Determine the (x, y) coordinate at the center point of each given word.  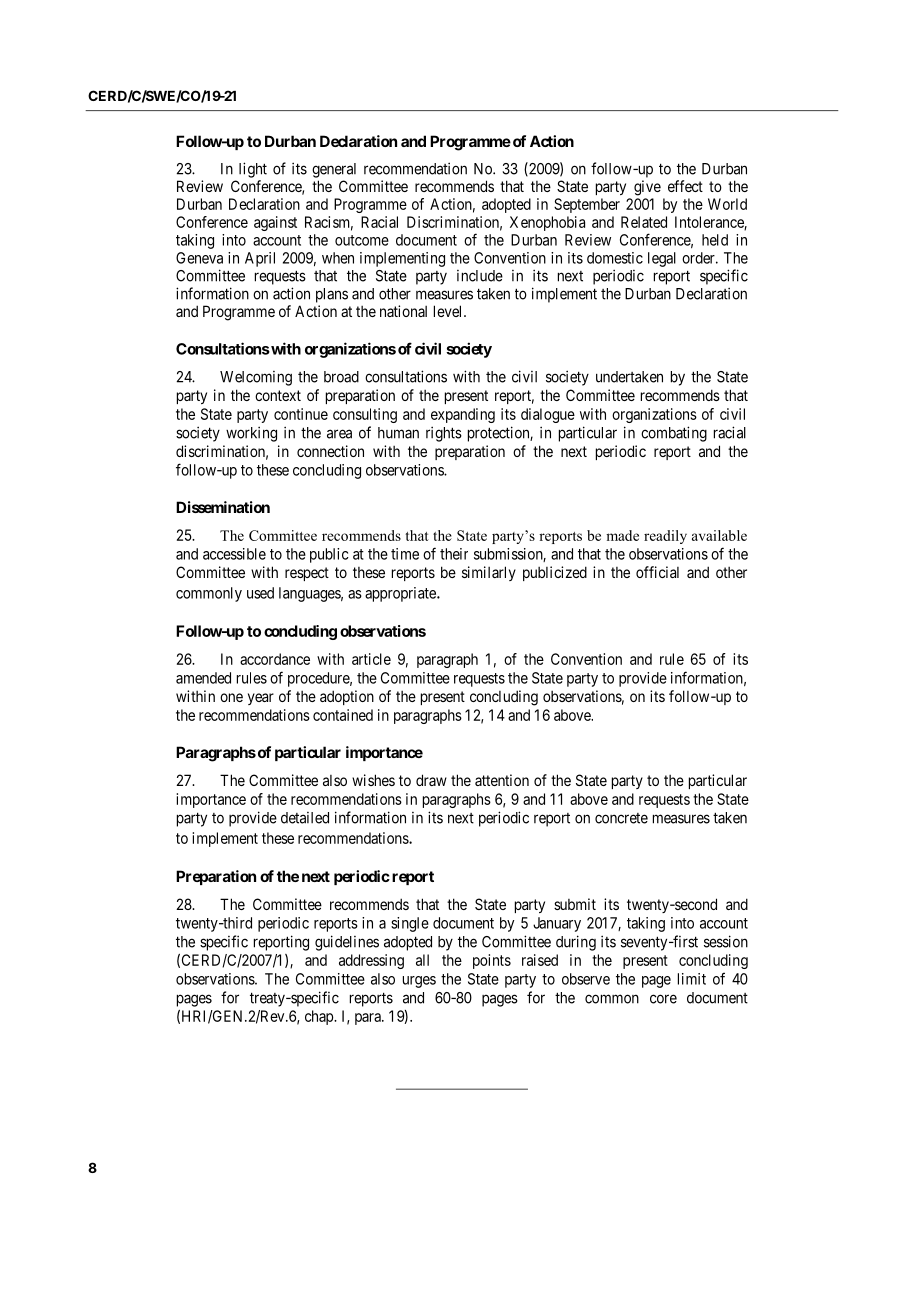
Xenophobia (547, 223)
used (260, 593)
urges (419, 982)
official (657, 572)
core (663, 999)
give (647, 188)
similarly (489, 573)
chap (320, 1017)
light (253, 170)
